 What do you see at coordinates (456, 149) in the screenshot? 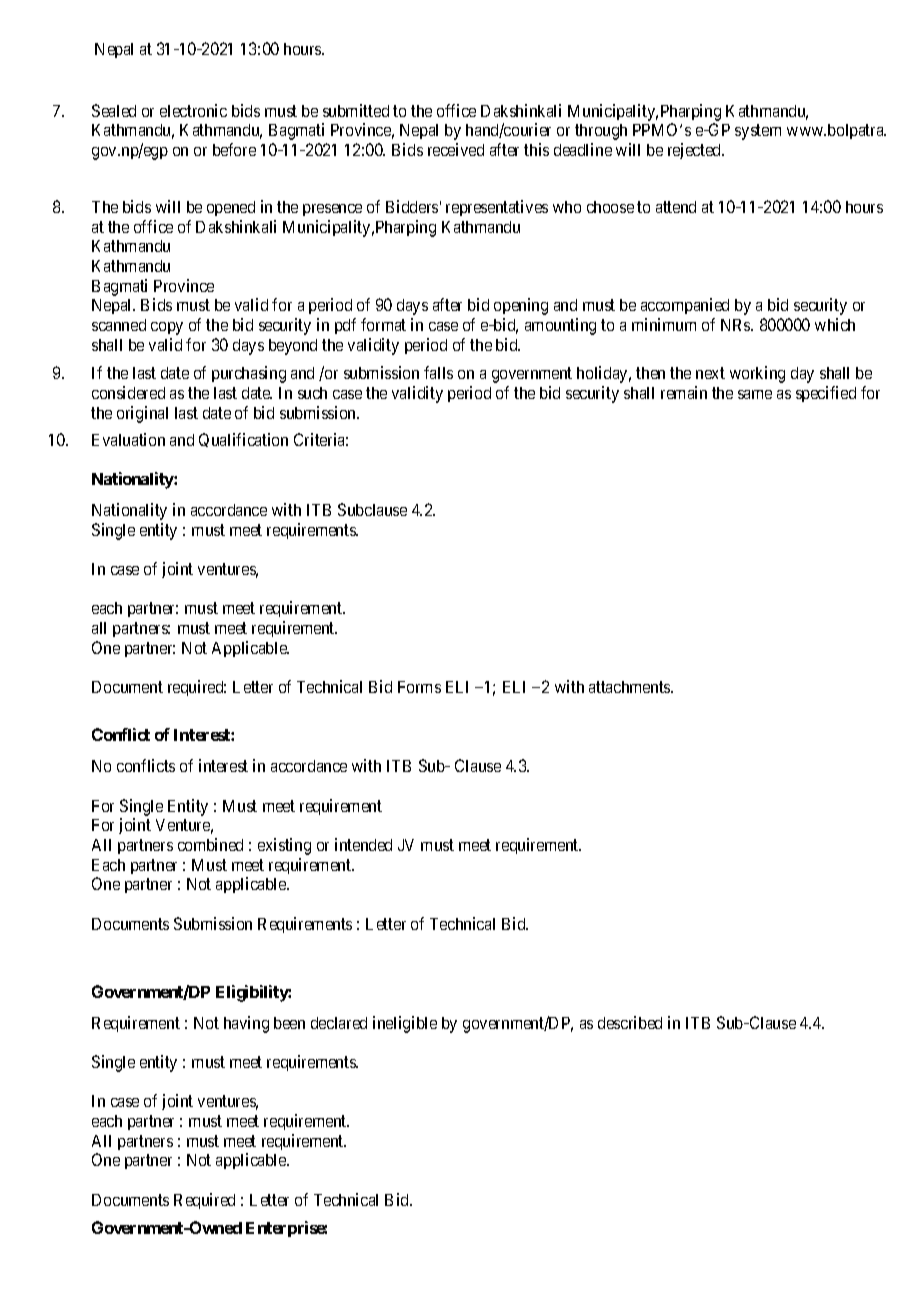
I see `received` at bounding box center [456, 149].
